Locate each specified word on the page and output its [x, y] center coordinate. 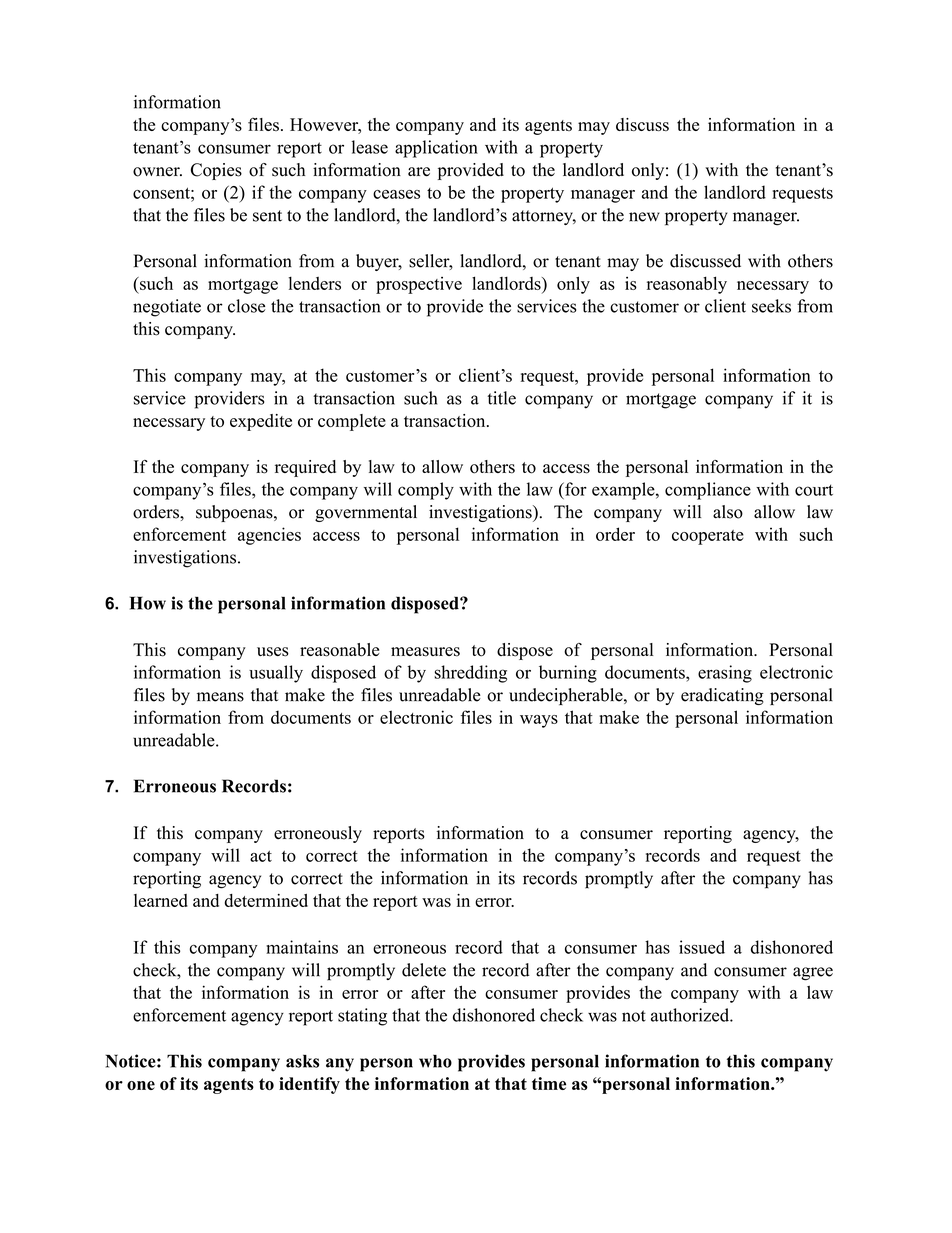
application [436, 149]
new [644, 217]
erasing [725, 674]
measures [425, 652]
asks [302, 1061]
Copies [216, 171]
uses [273, 652]
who [435, 1061]
